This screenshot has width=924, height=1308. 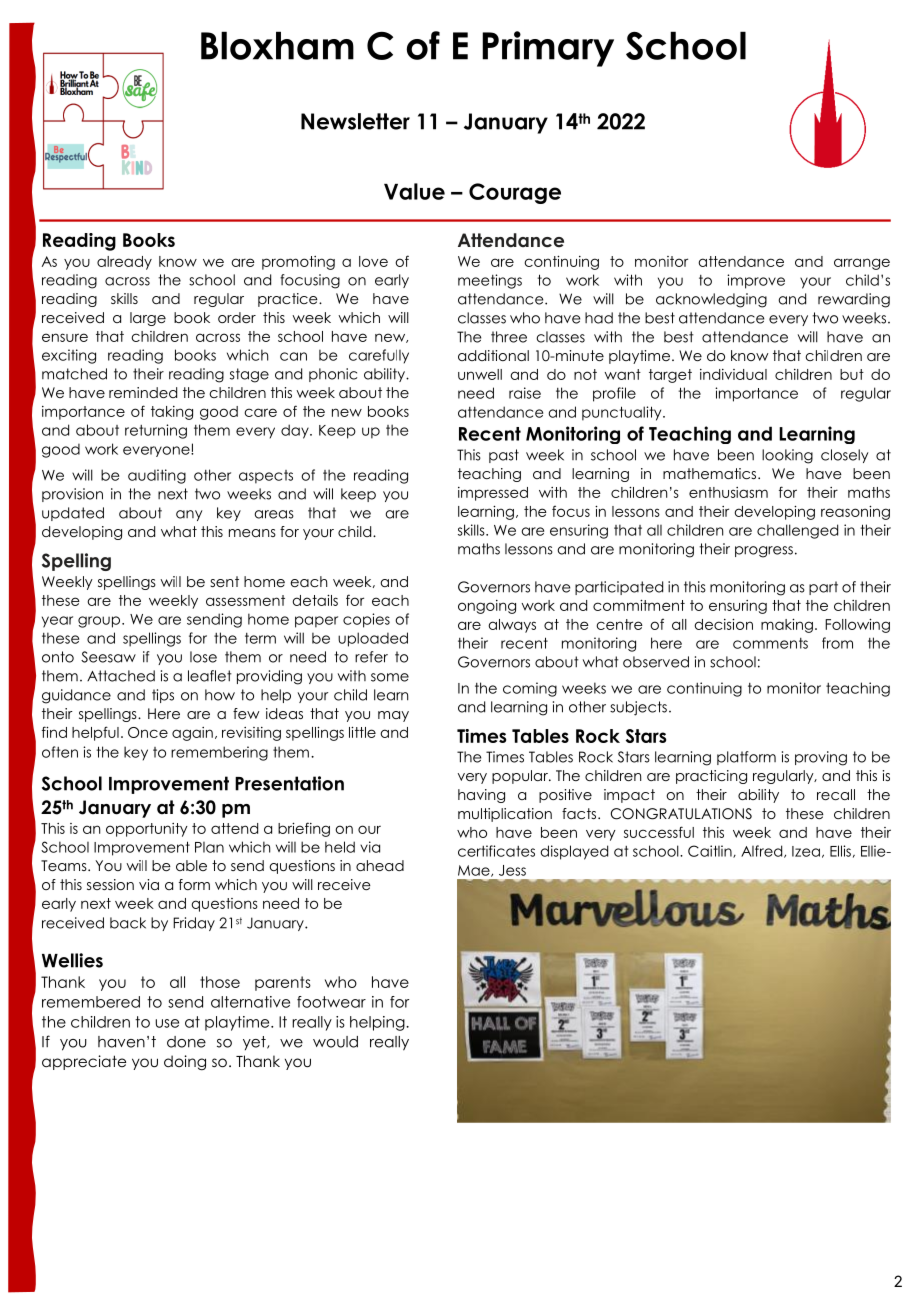 What do you see at coordinates (515, 193) in the screenshot?
I see `Courage` at bounding box center [515, 193].
